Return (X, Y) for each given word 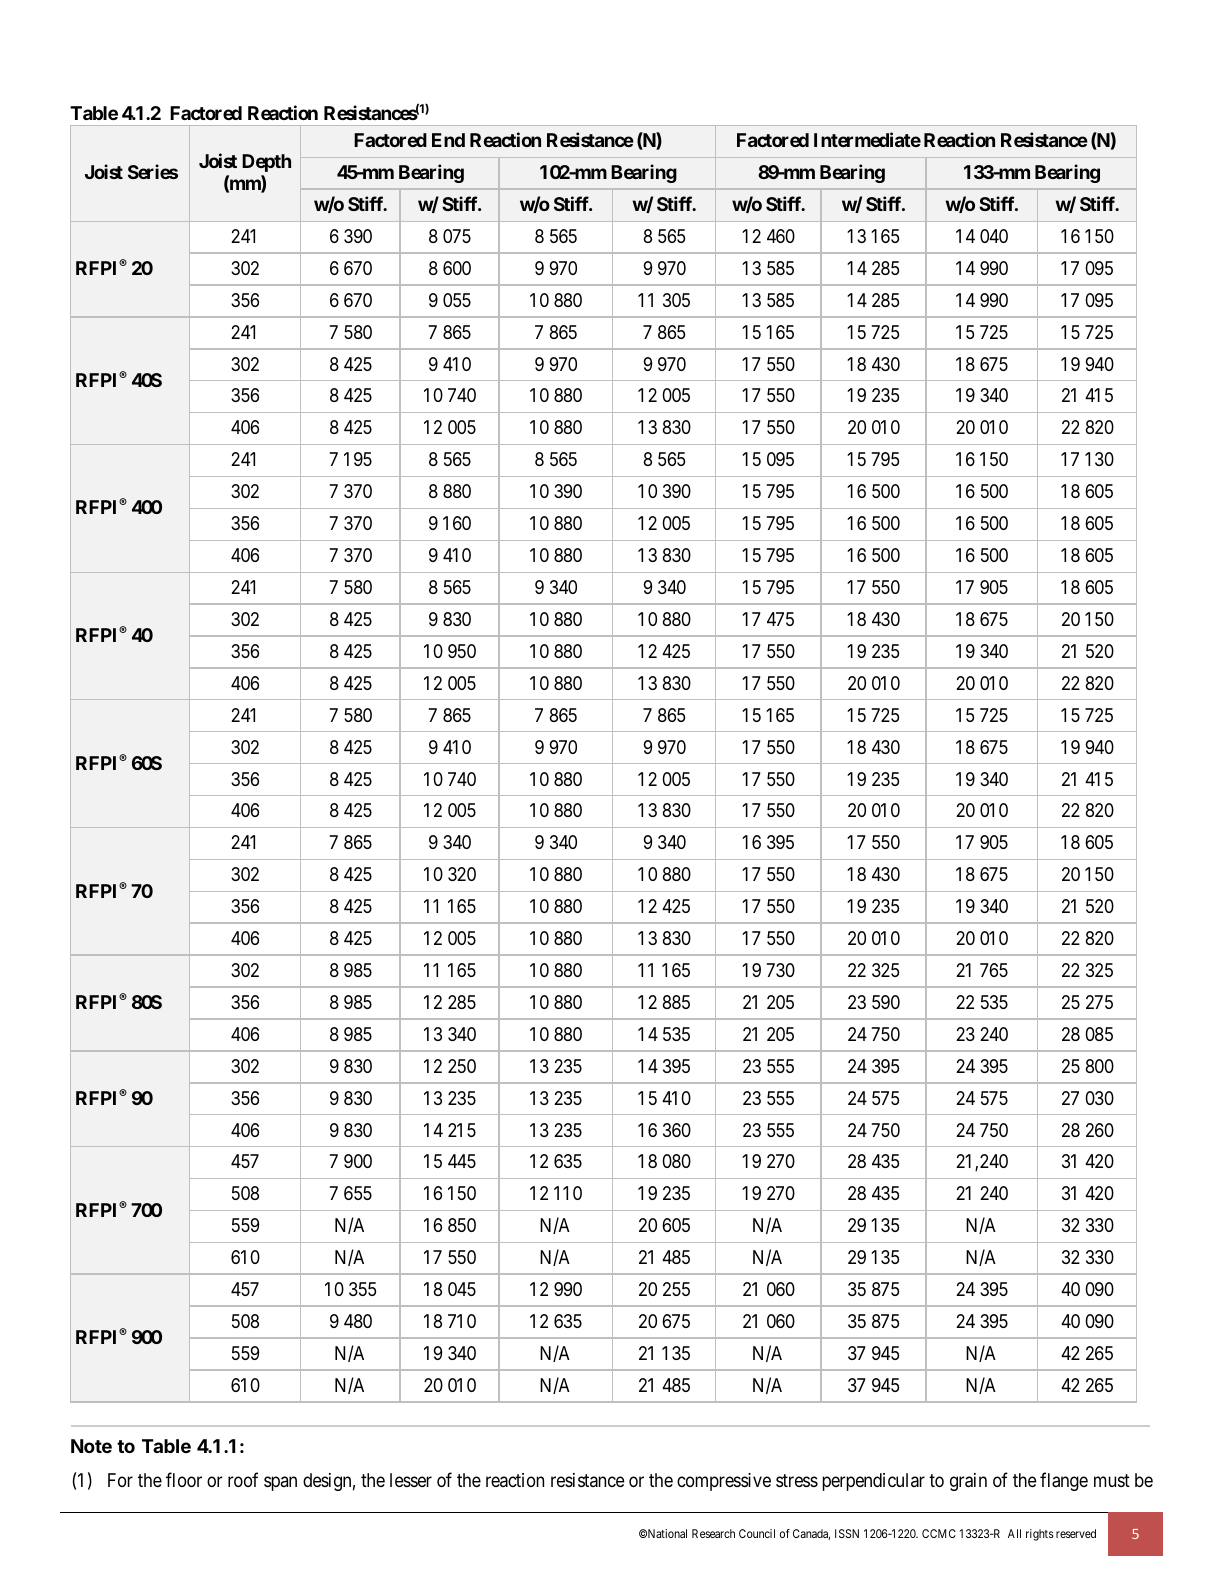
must (1112, 1480)
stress (797, 1480)
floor (184, 1479)
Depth (266, 163)
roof (243, 1479)
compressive (724, 1482)
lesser (411, 1480)
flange (1064, 1481)
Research (713, 1533)
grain (968, 1482)
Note (91, 1446)
